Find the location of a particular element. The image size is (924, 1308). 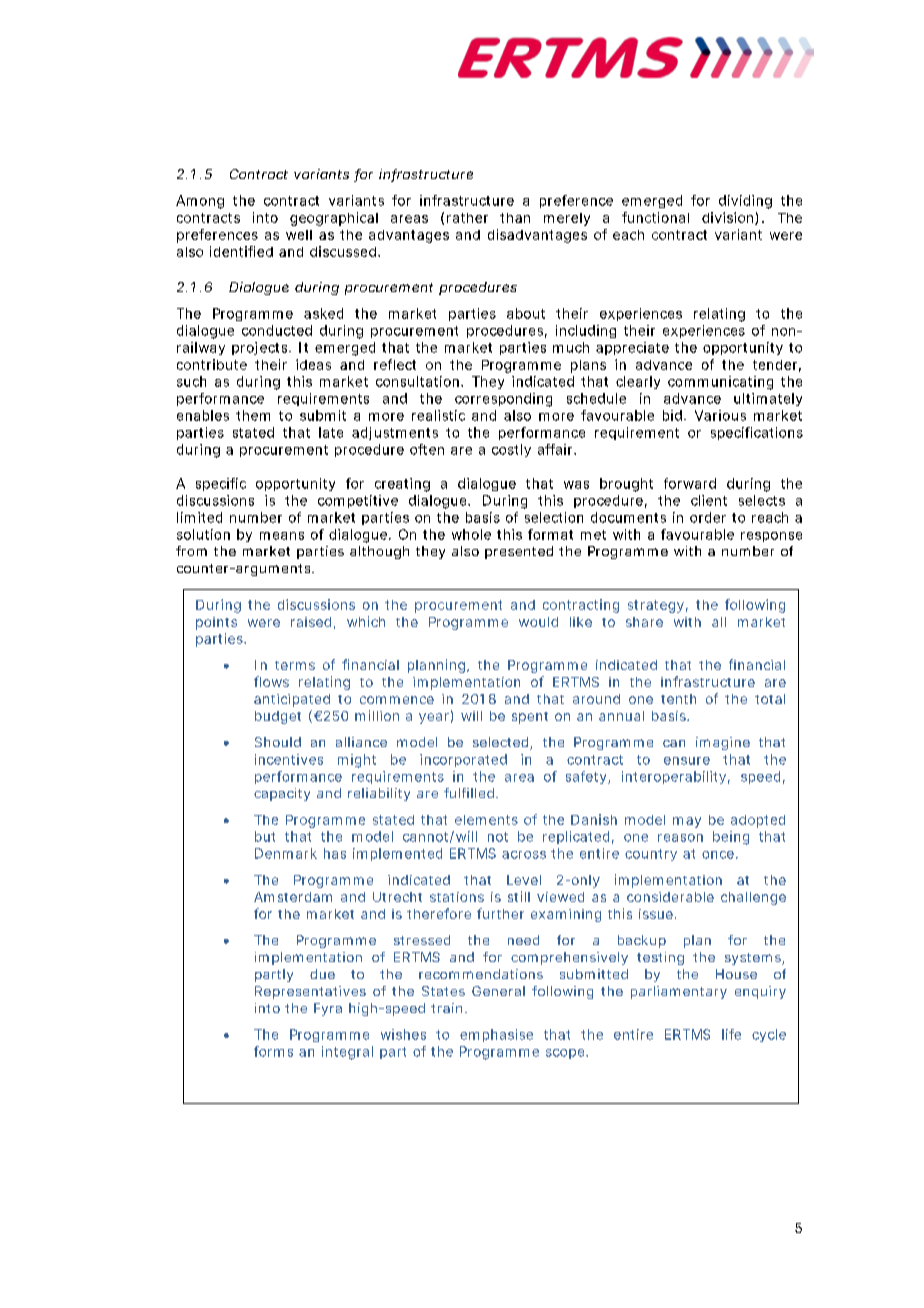

identified is located at coordinates (241, 251).
